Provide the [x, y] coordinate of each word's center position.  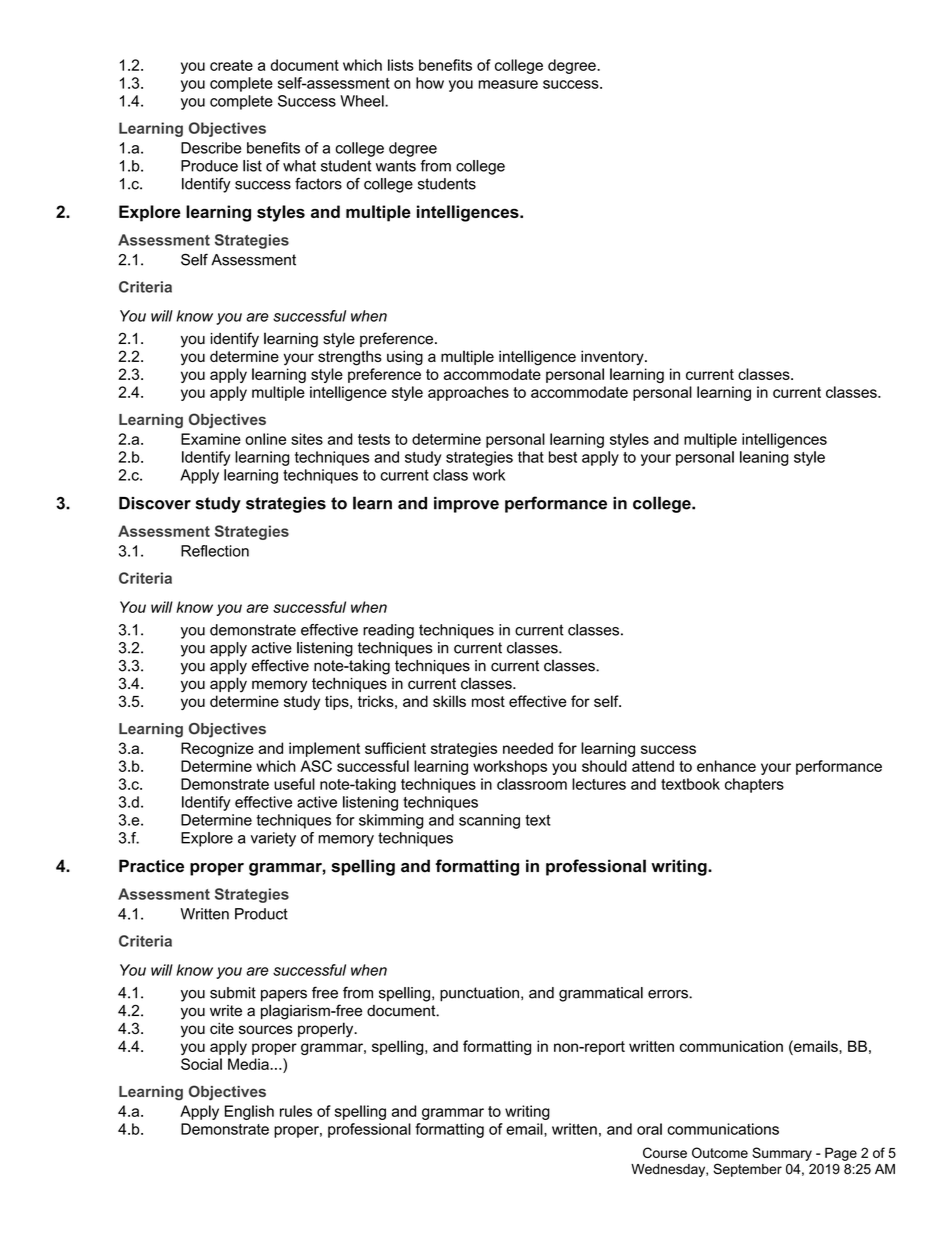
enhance [726, 766]
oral [649, 1129]
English [249, 1112]
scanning [489, 821]
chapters [754, 785]
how [430, 83]
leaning [764, 458]
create [231, 65]
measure [508, 84]
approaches [468, 393]
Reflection [215, 551]
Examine [211, 439]
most [488, 701]
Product [261, 914]
